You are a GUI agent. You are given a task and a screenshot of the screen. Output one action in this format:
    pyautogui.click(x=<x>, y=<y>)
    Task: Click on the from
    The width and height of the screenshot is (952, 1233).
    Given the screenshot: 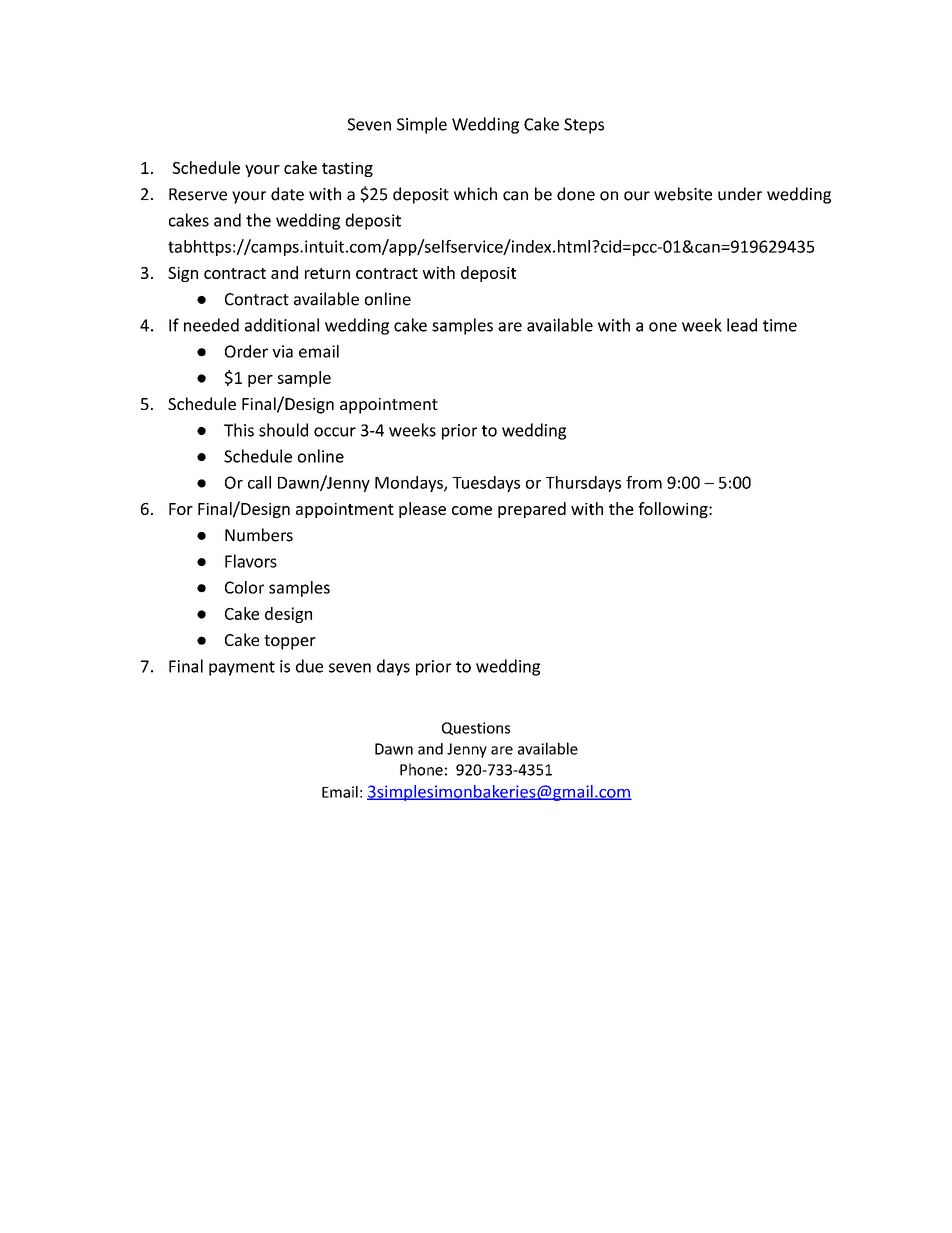 What is the action you would take?
    pyautogui.click(x=644, y=482)
